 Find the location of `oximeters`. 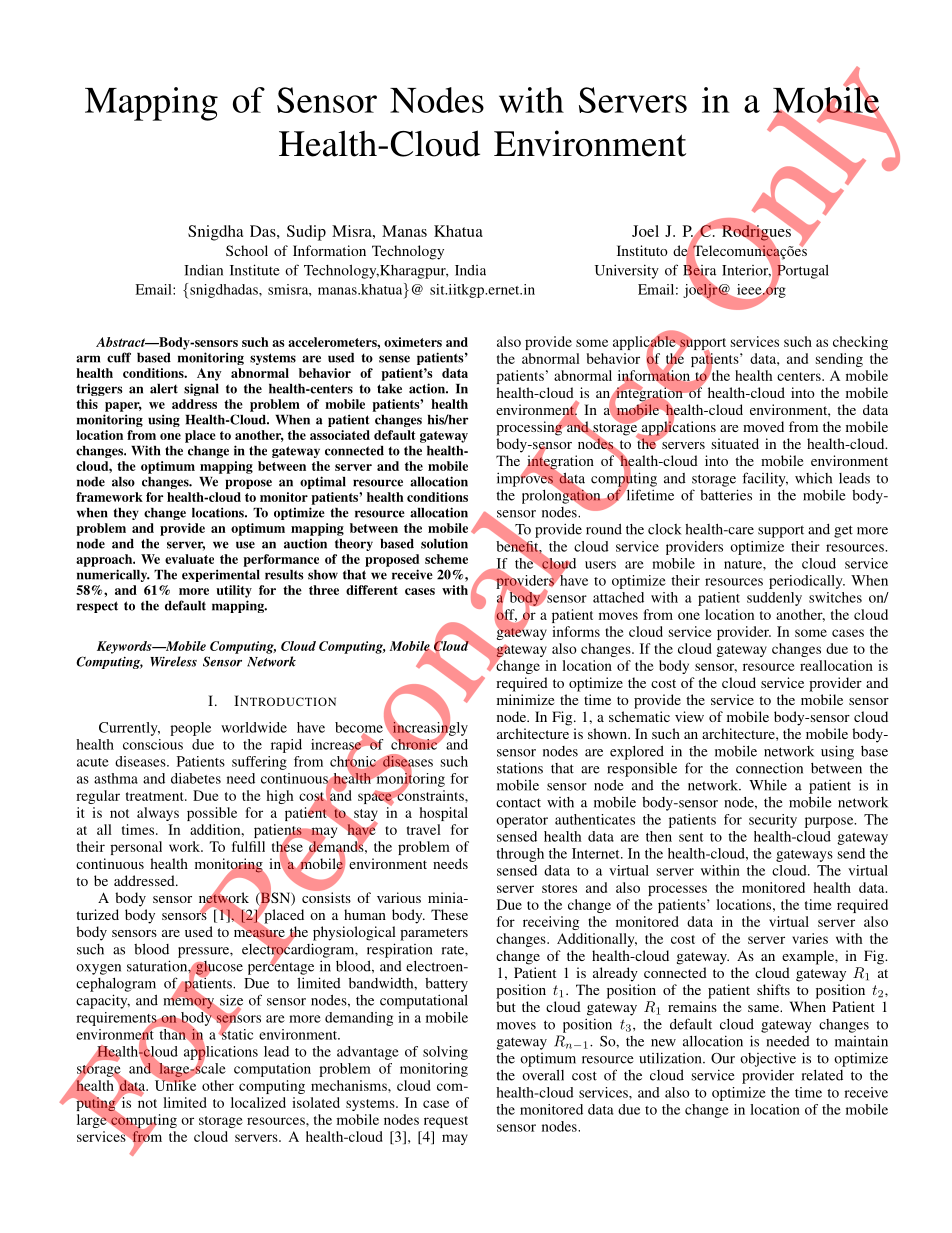

oximeters is located at coordinates (413, 342).
